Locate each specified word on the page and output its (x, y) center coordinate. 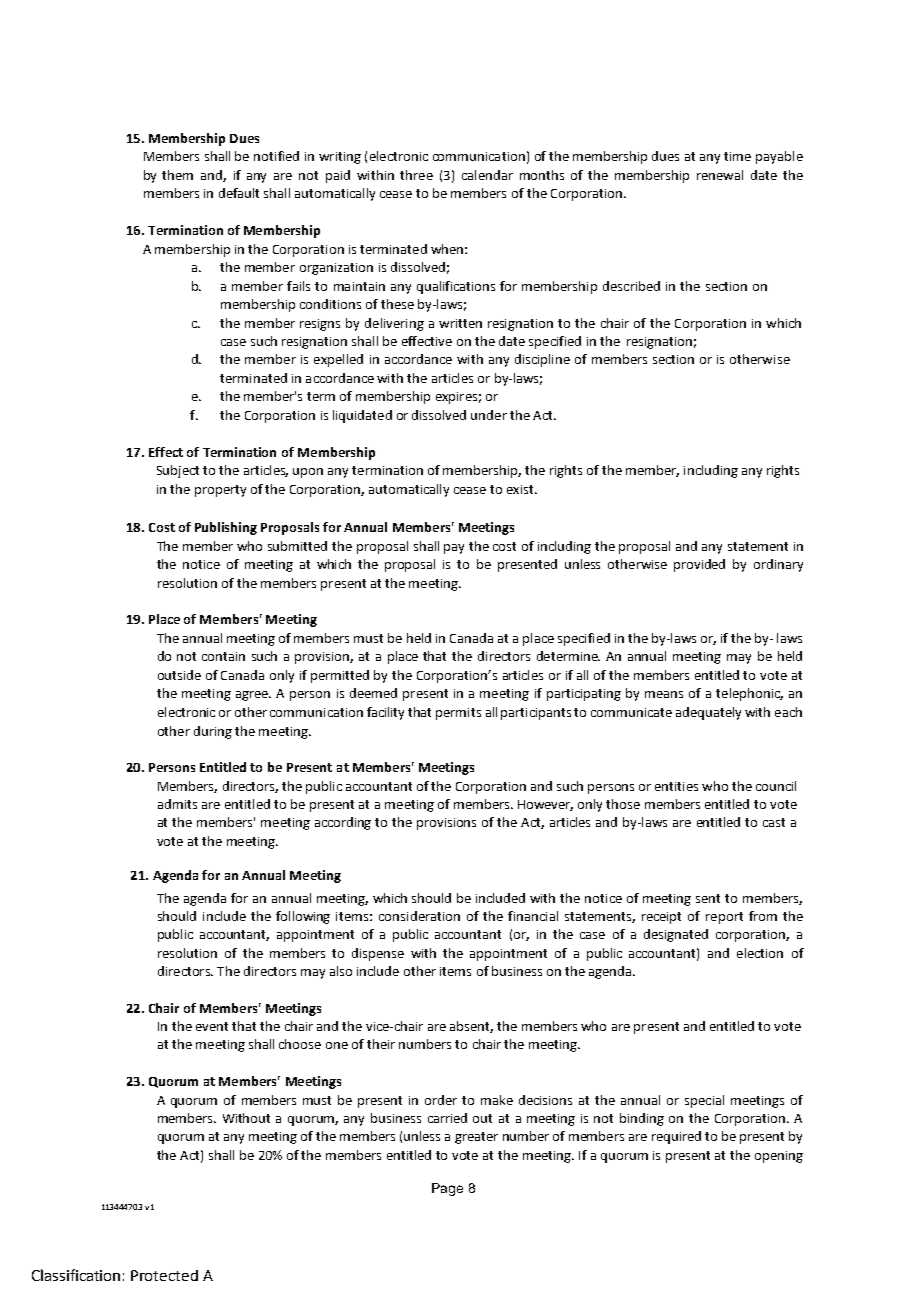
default (239, 193)
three (416, 175)
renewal (720, 175)
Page (447, 1189)
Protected (164, 1275)
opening (779, 1157)
